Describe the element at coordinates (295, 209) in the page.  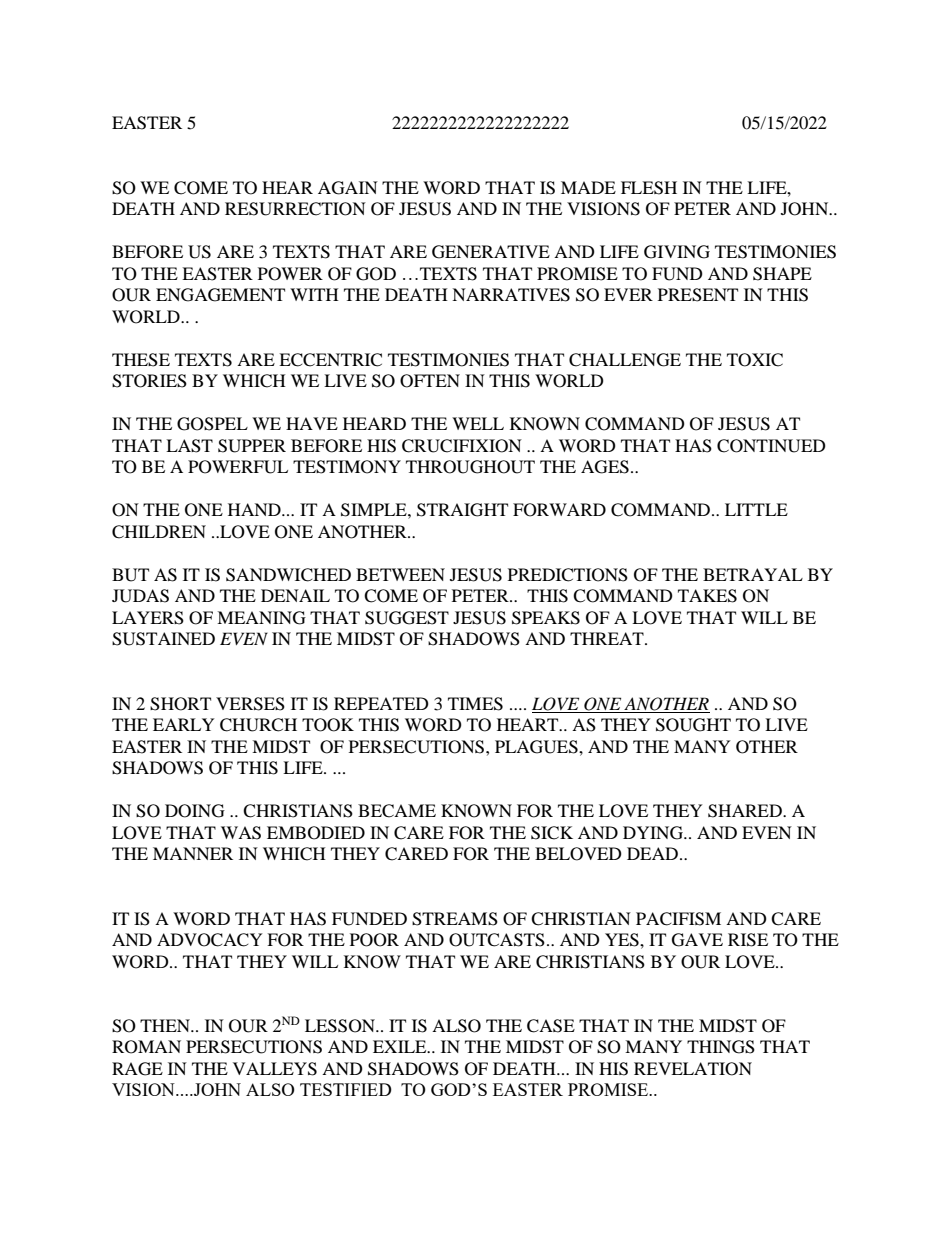
I see `RESURRECTION` at that location.
